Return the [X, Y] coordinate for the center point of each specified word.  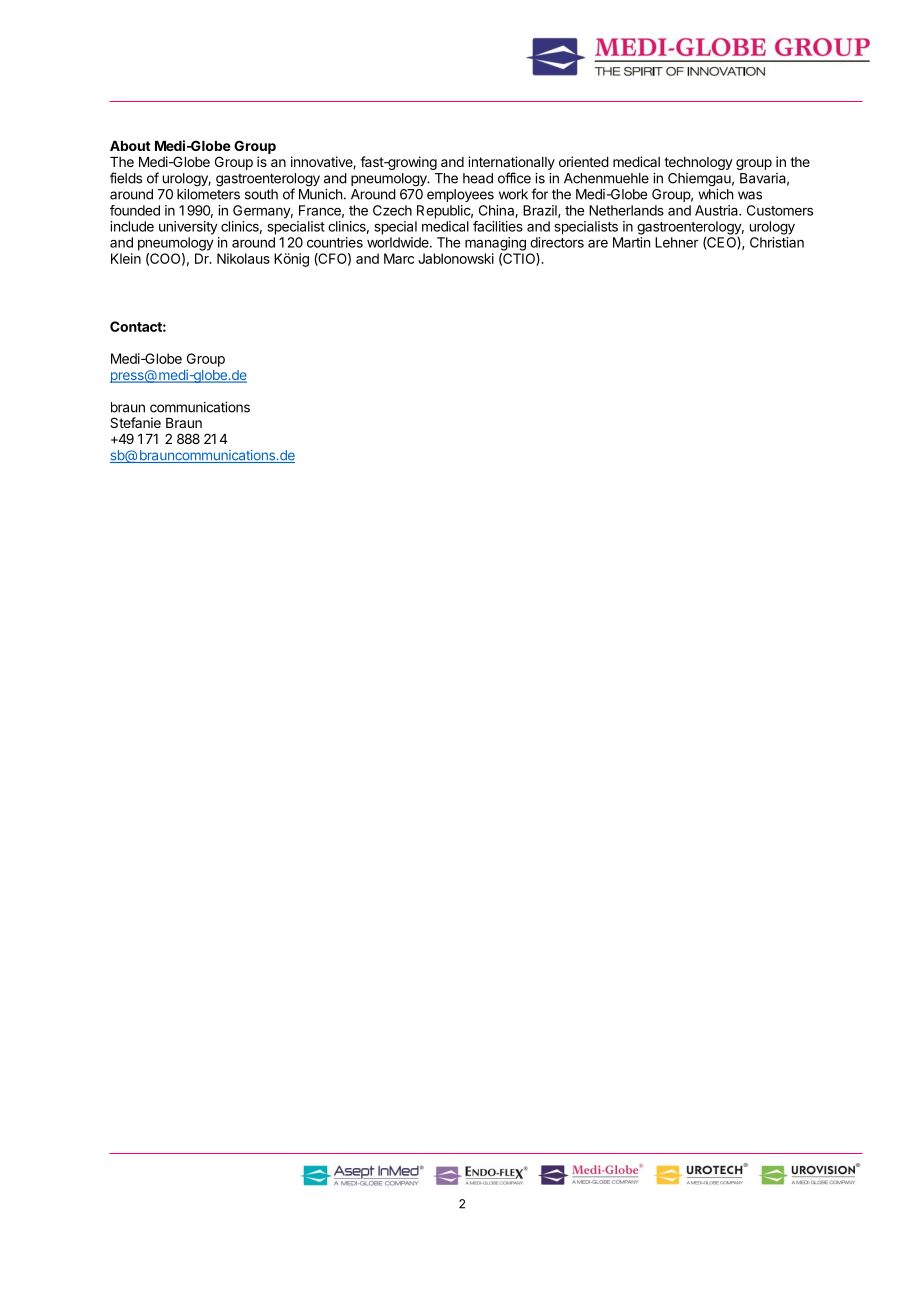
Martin [631, 242]
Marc [399, 258]
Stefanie [135, 422]
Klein [126, 258]
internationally [511, 163]
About [130, 146]
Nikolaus [243, 258]
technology [698, 163]
